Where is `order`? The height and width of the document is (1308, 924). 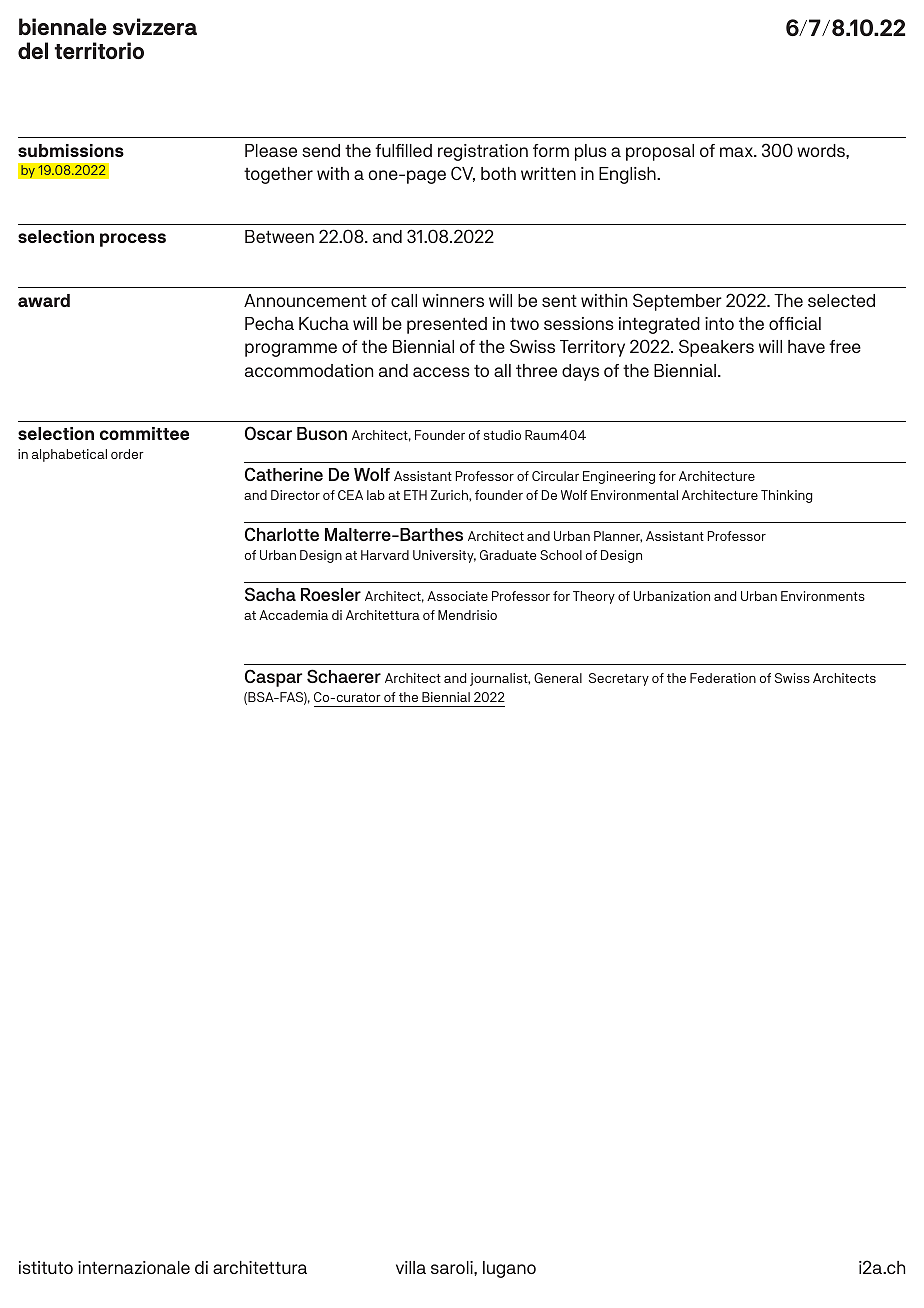 order is located at coordinates (127, 454).
